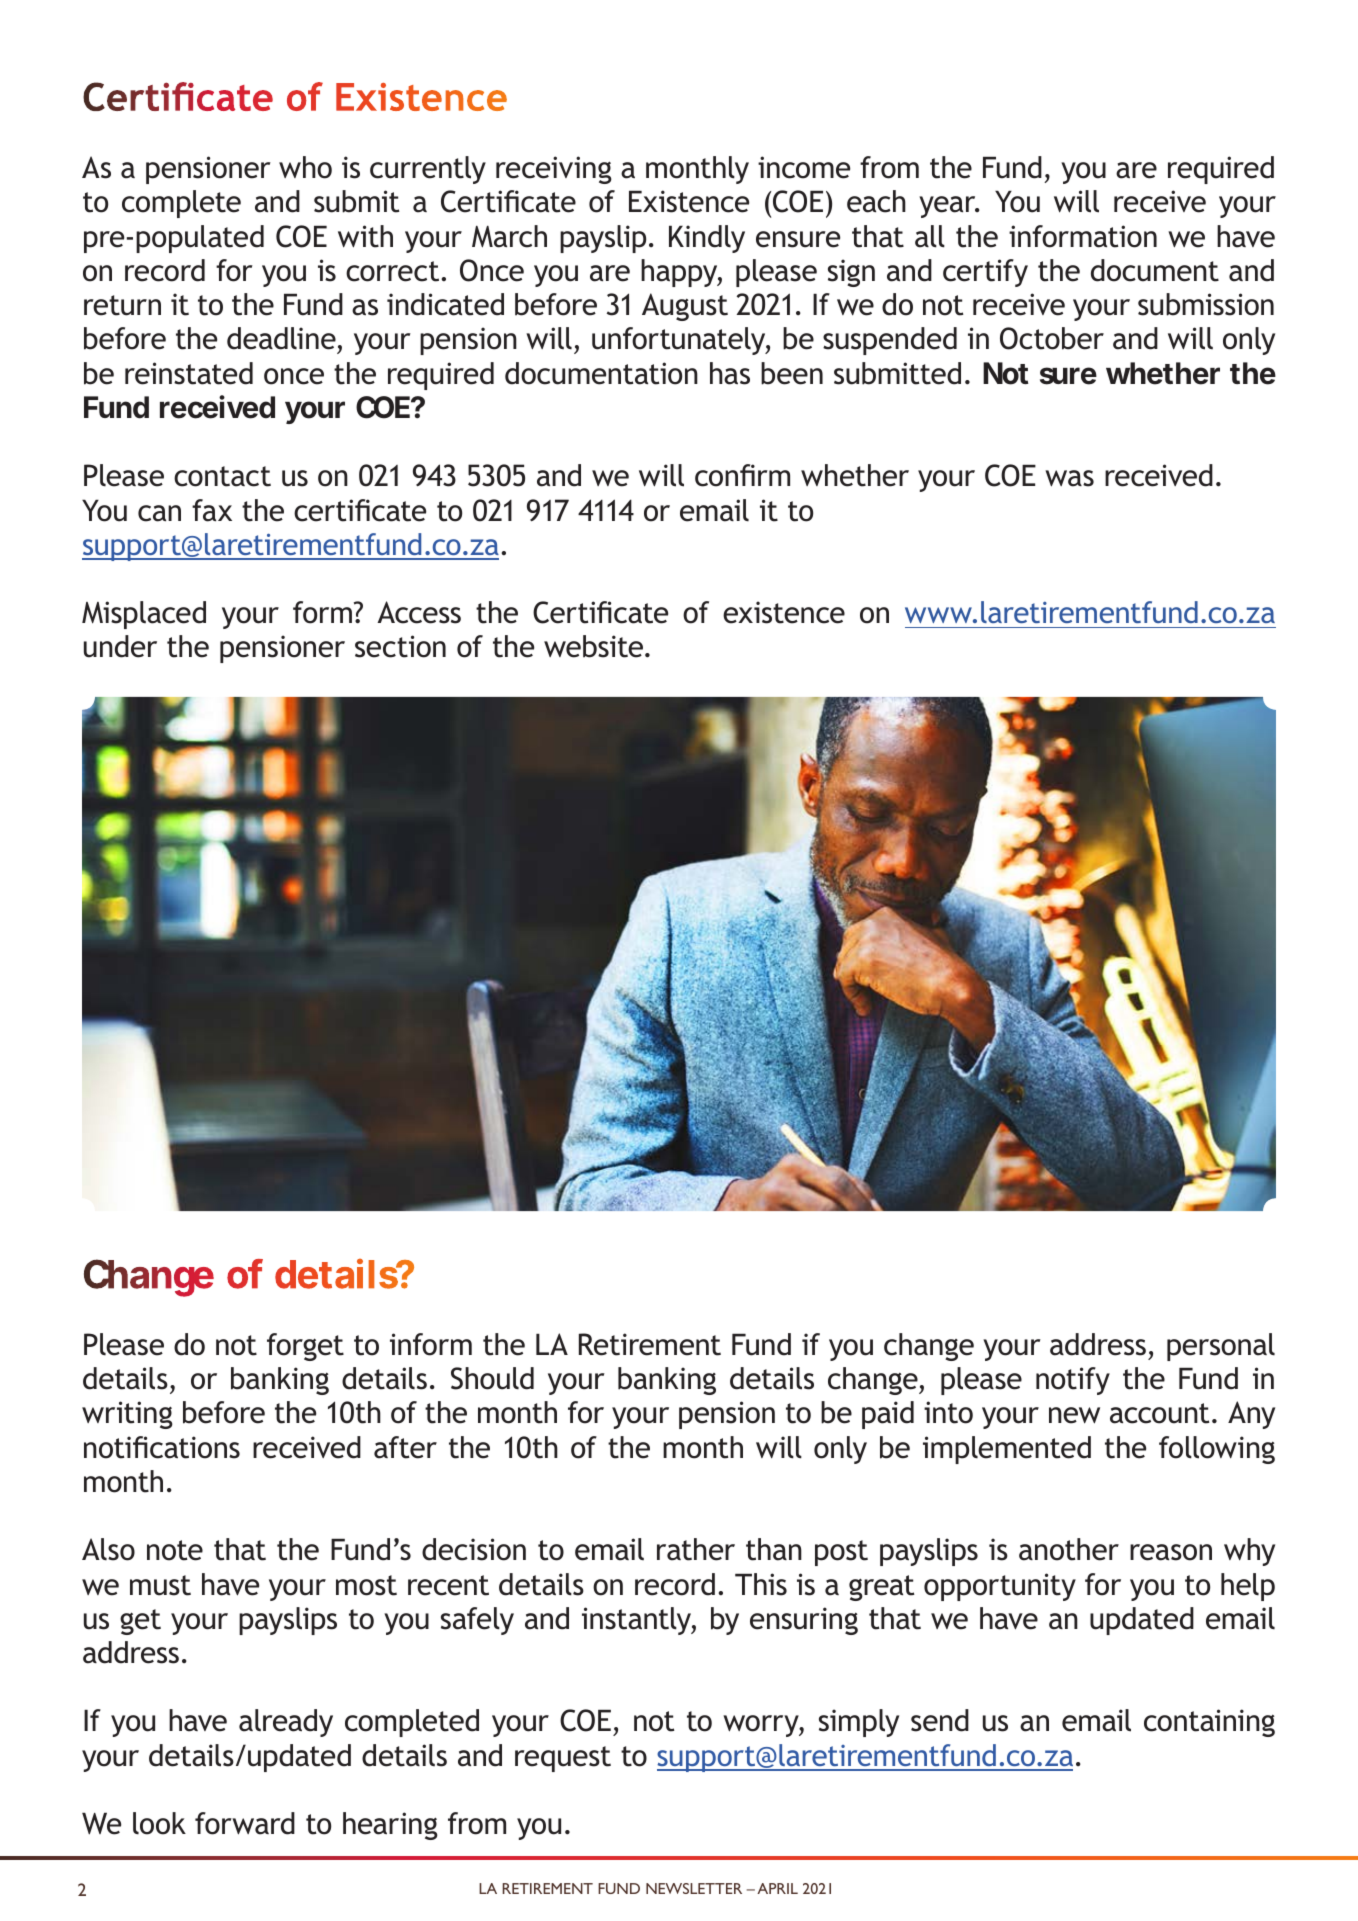  Describe the element at coordinates (492, 1378) in the page. I see `Should` at that location.
